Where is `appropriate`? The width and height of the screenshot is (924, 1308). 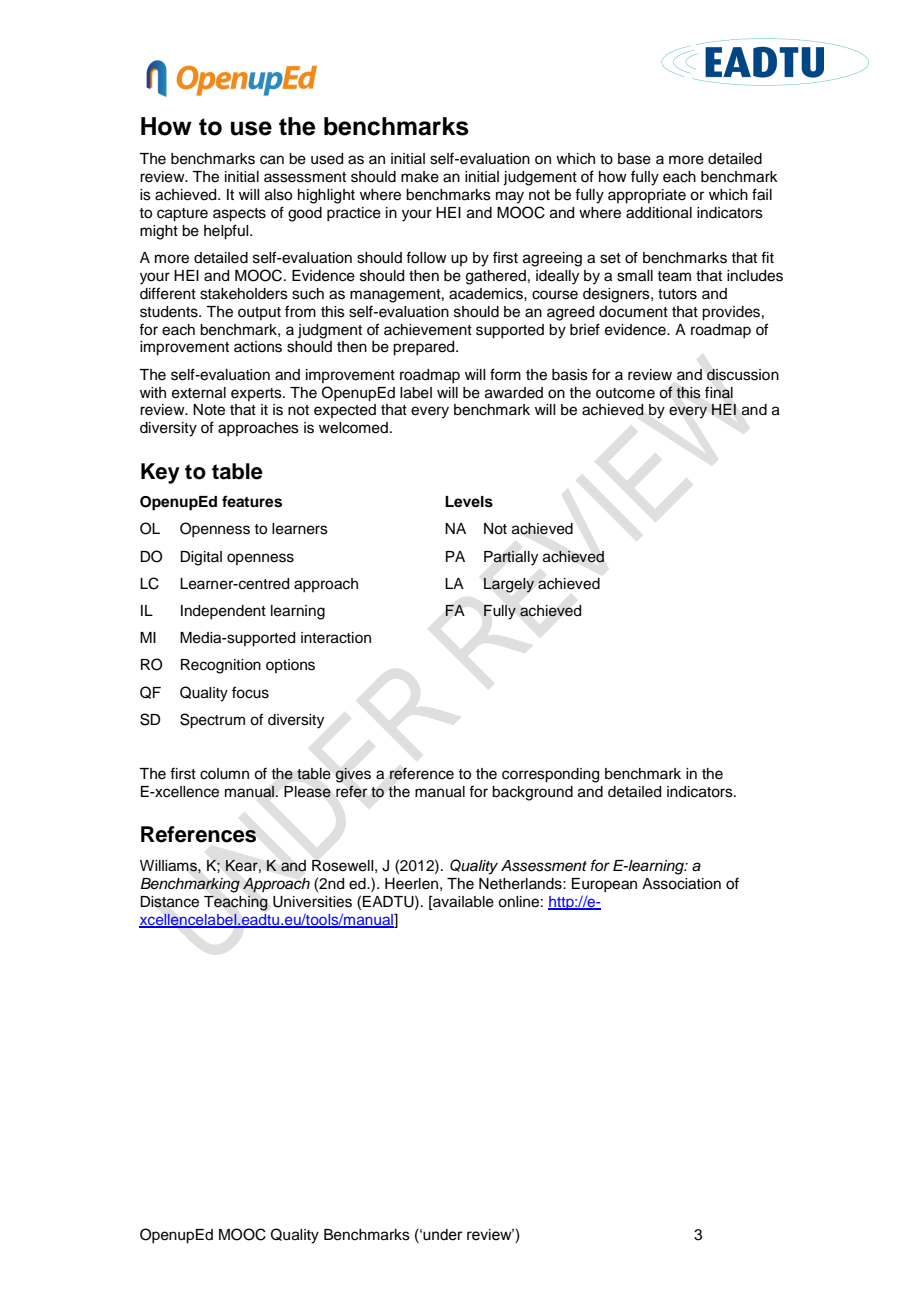 appropriate is located at coordinates (647, 196).
